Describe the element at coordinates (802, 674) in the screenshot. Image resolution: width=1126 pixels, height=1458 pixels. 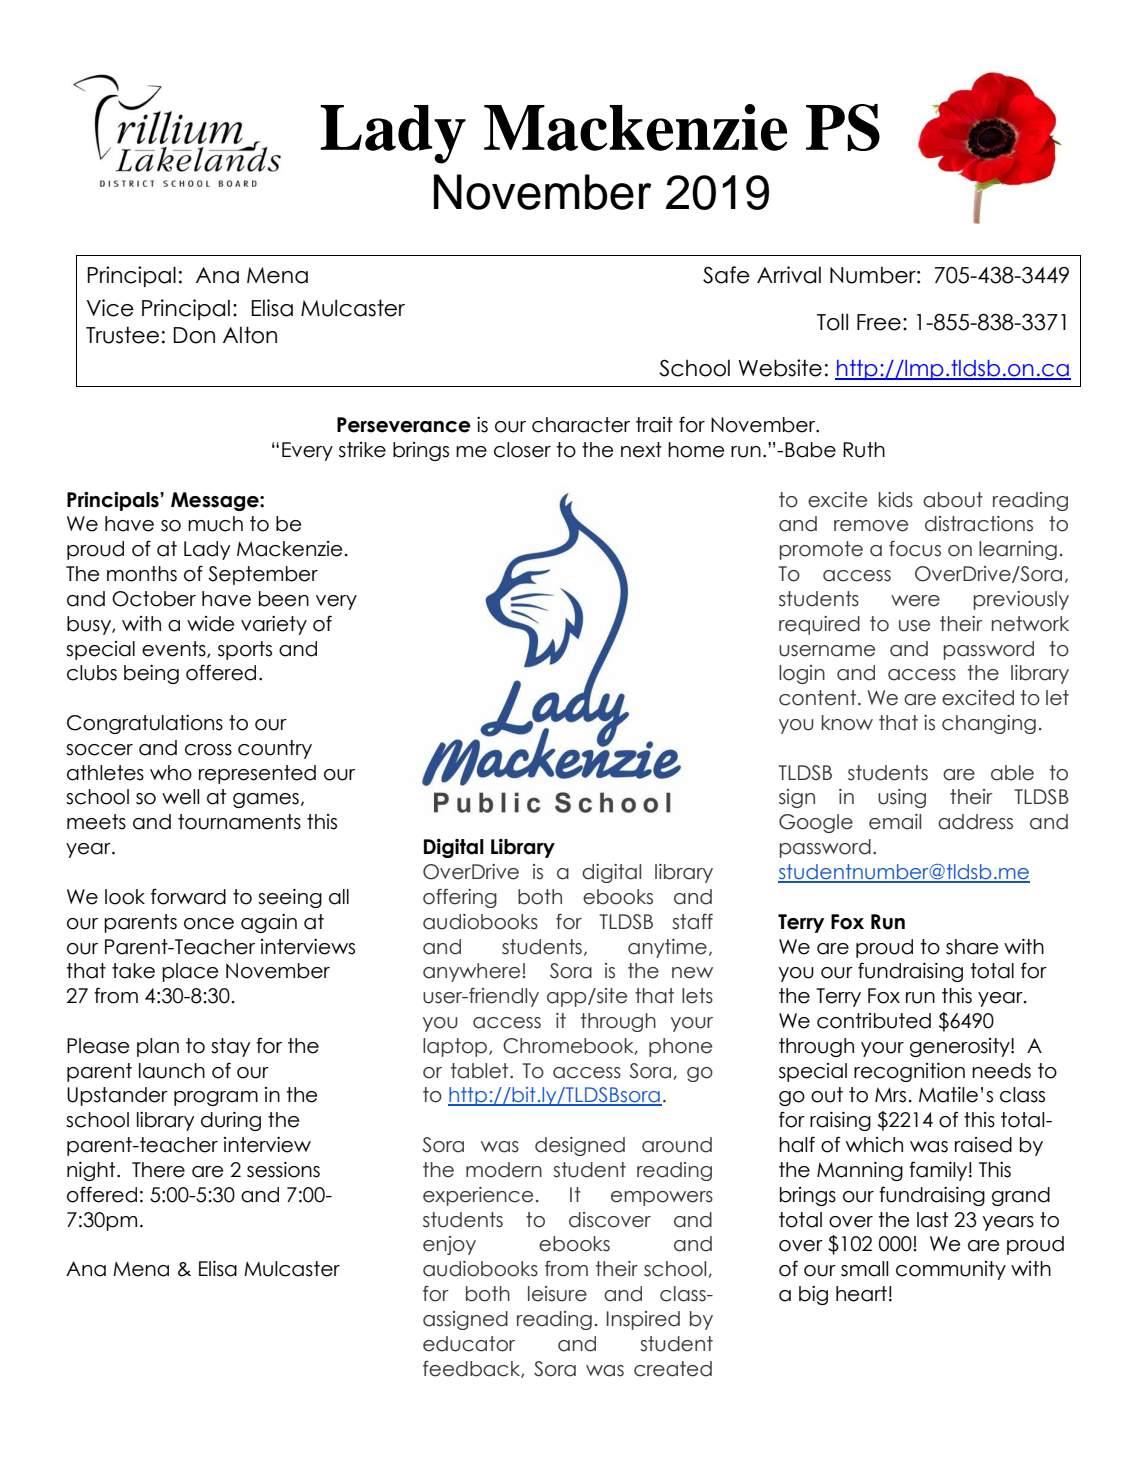
I see `login` at that location.
